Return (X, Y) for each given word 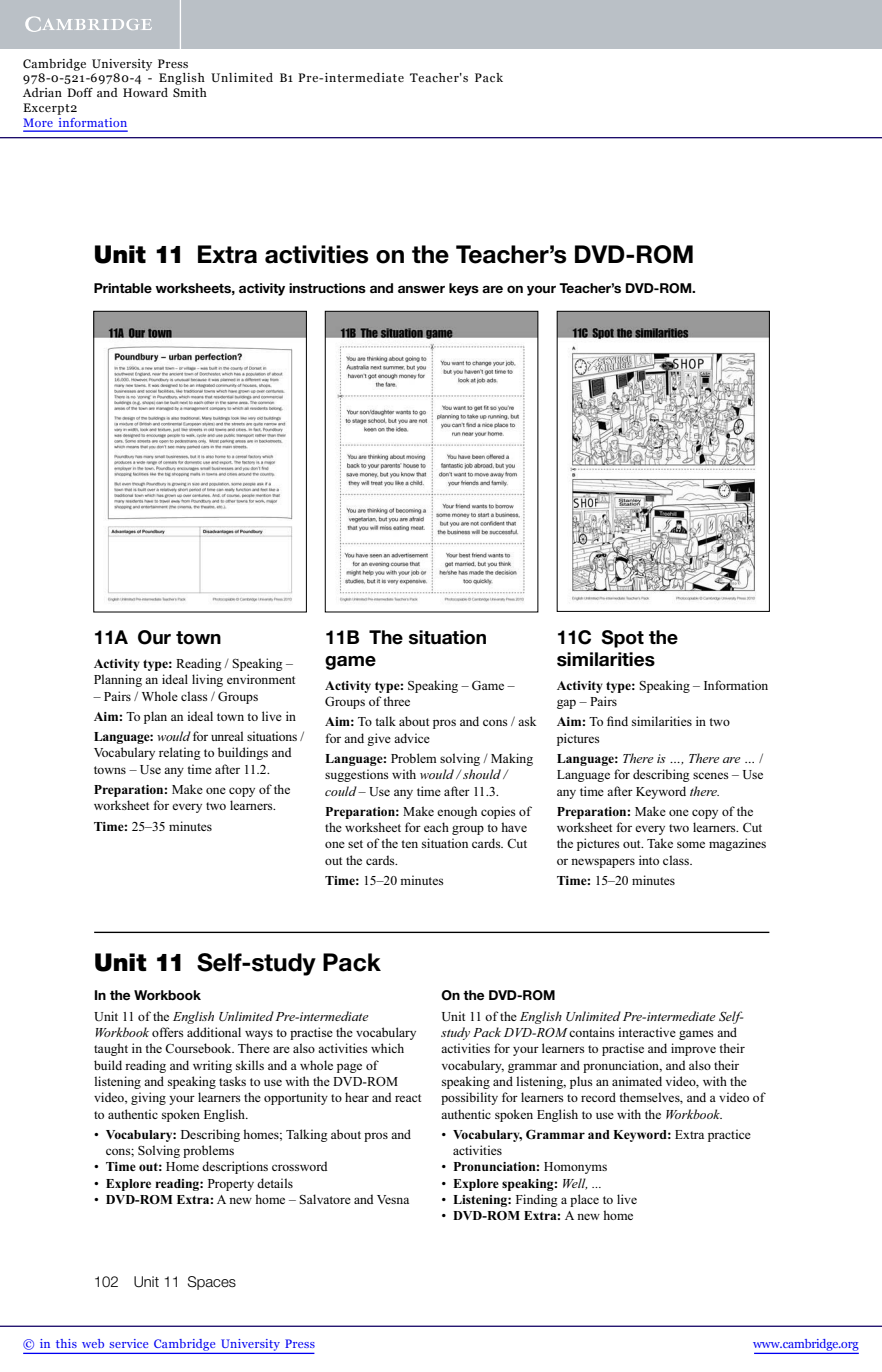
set (355, 844)
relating (180, 753)
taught (111, 1049)
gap (566, 704)
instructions (327, 288)
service (128, 1343)
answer (421, 289)
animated (637, 1081)
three (396, 701)
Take (660, 843)
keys (464, 289)
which (387, 1048)
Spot (622, 639)
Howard (145, 92)
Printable (123, 288)
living (207, 680)
